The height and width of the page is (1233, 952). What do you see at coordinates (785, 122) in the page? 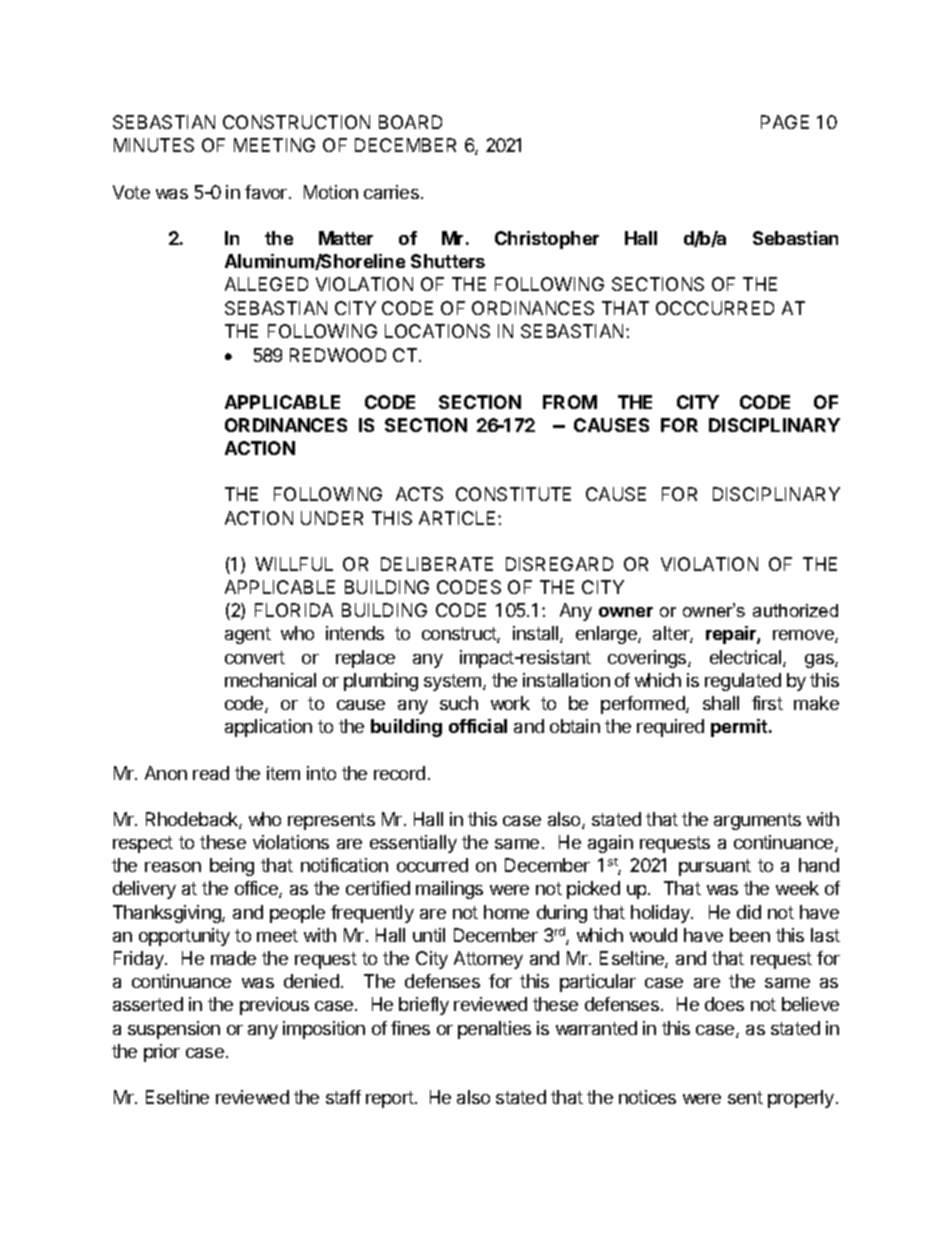
I see `PAGE` at bounding box center [785, 122].
